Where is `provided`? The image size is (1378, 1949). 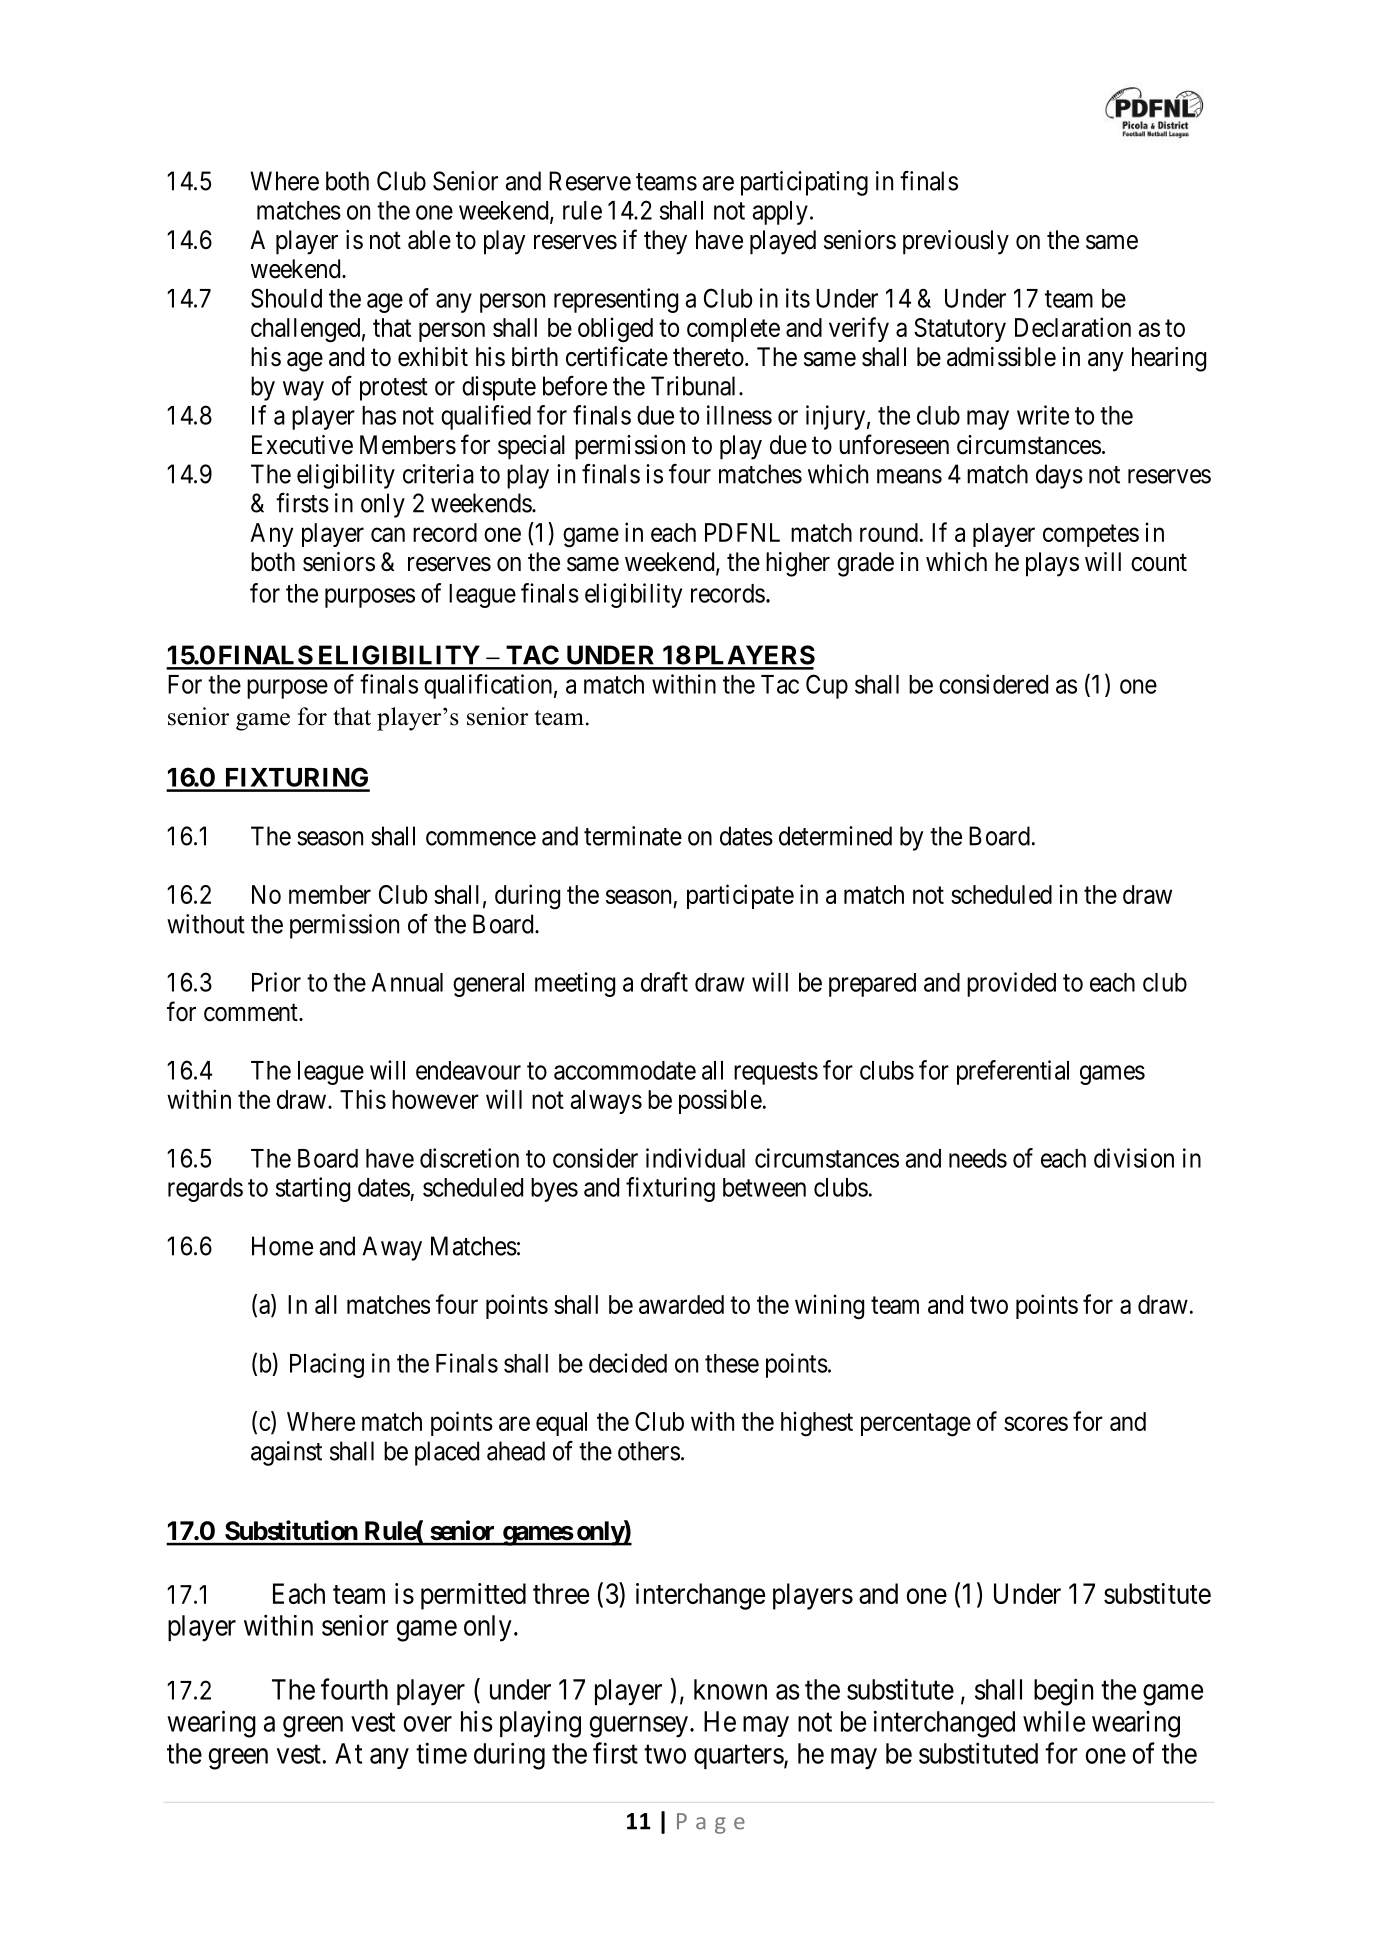 provided is located at coordinates (1011, 984).
